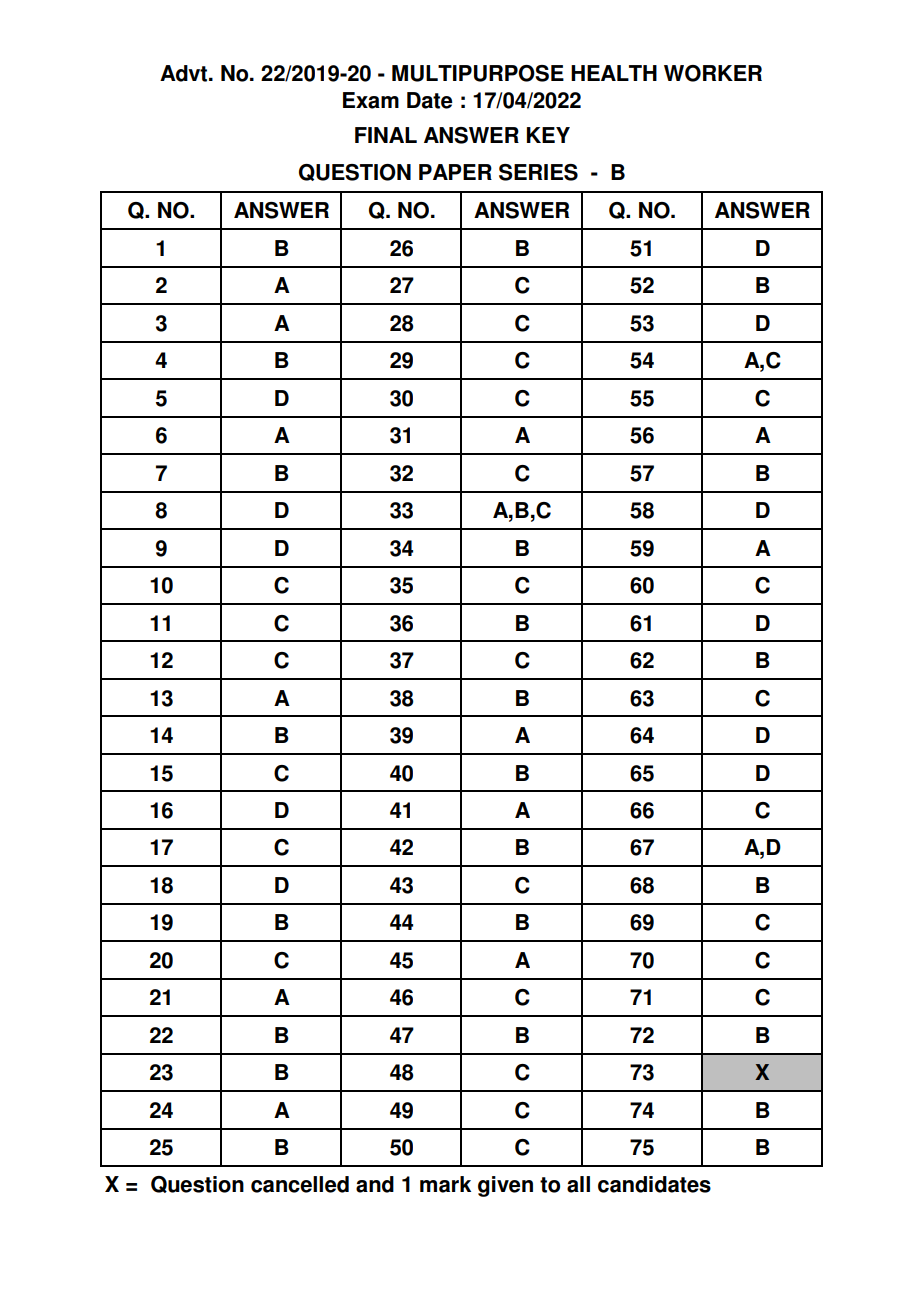  I want to click on WORKER, so click(713, 73).
